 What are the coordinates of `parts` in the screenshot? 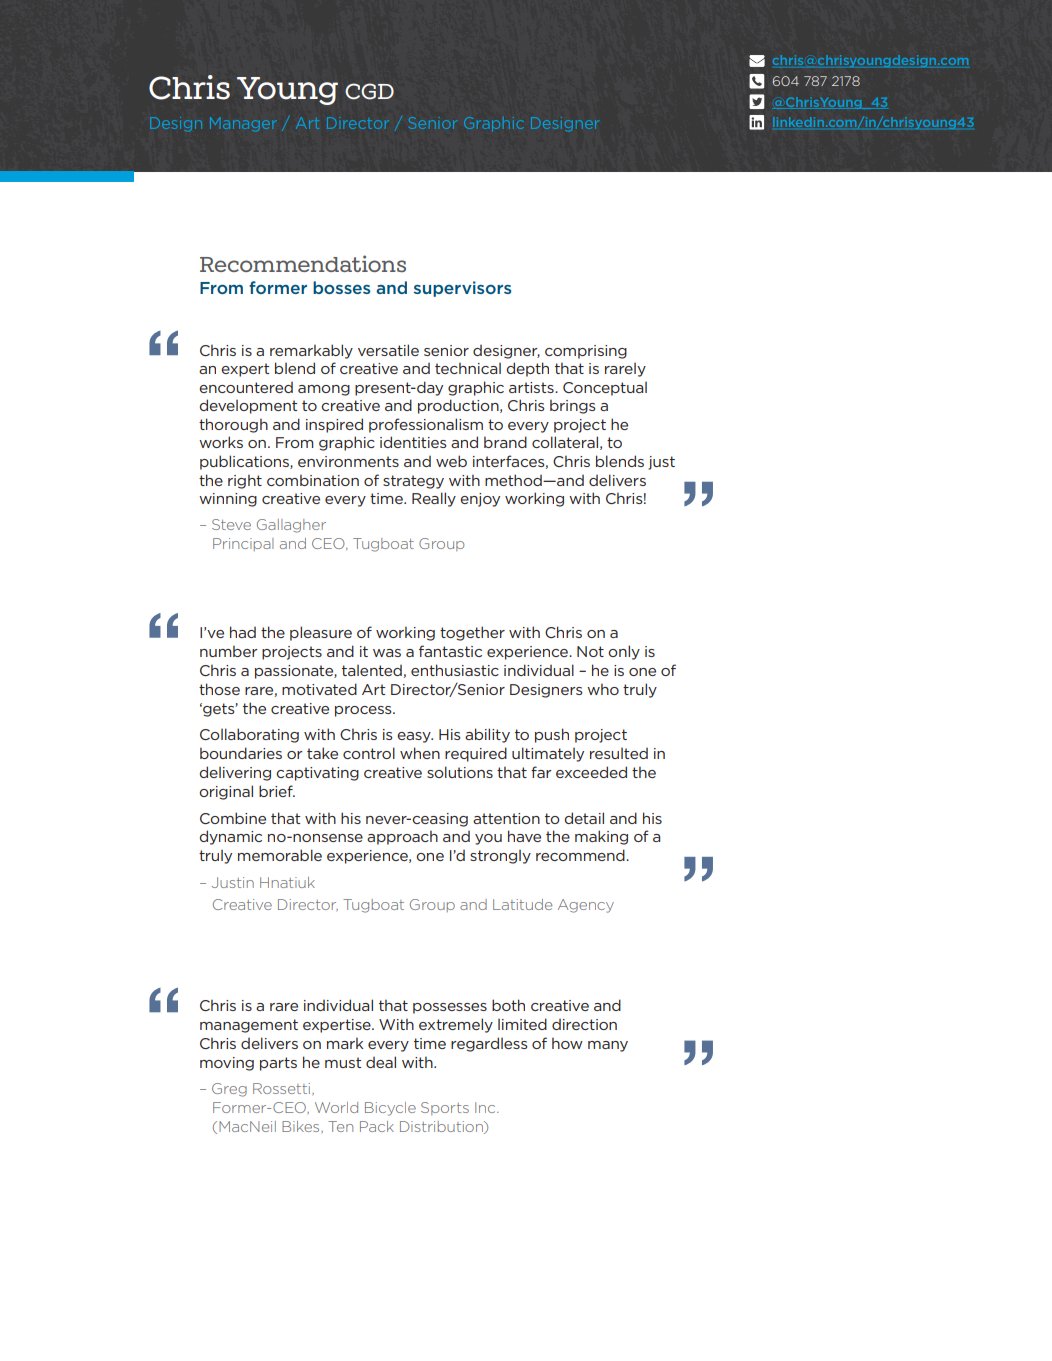 It's located at (278, 1064).
